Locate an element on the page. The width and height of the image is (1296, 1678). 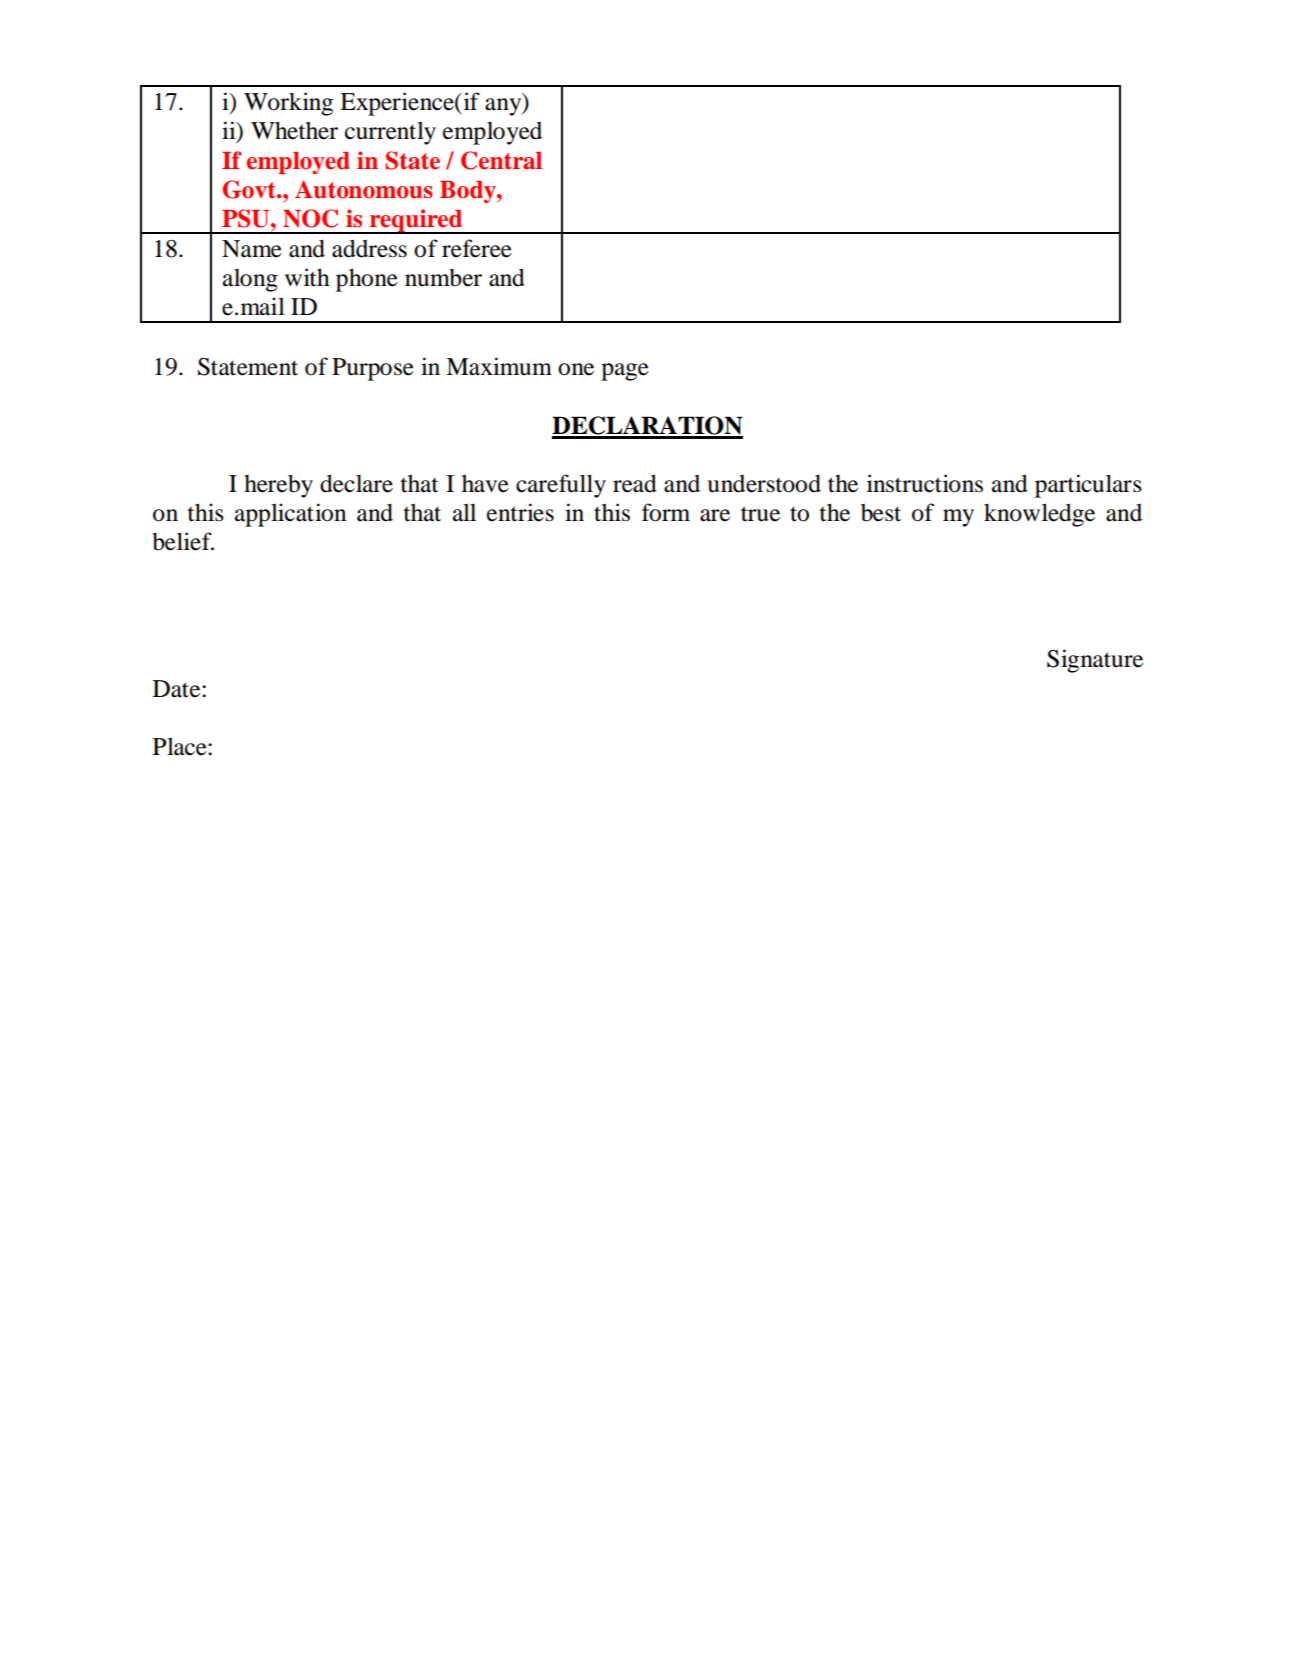
along is located at coordinates (250, 280).
